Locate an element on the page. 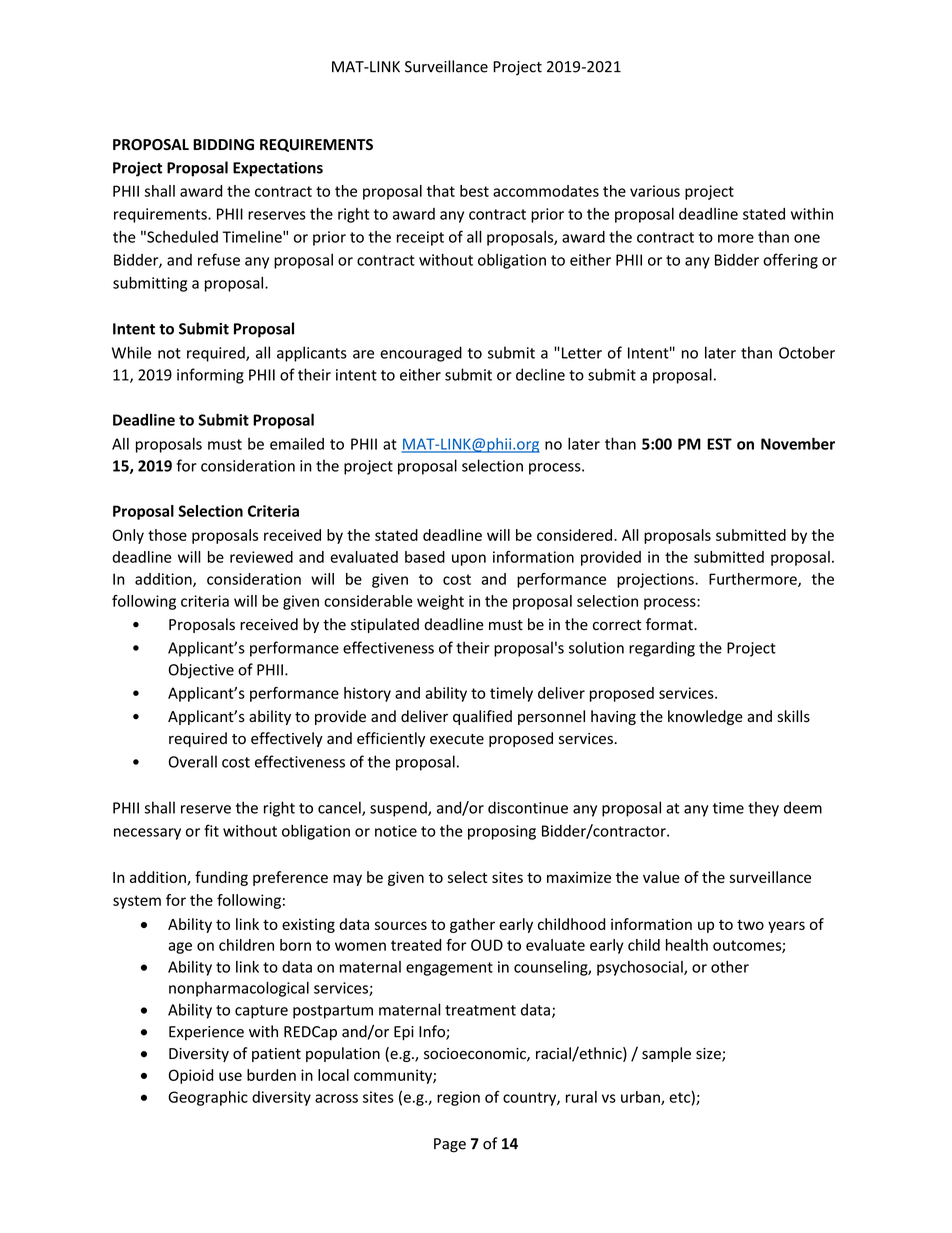 The image size is (952, 1233). Objective is located at coordinates (201, 671).
